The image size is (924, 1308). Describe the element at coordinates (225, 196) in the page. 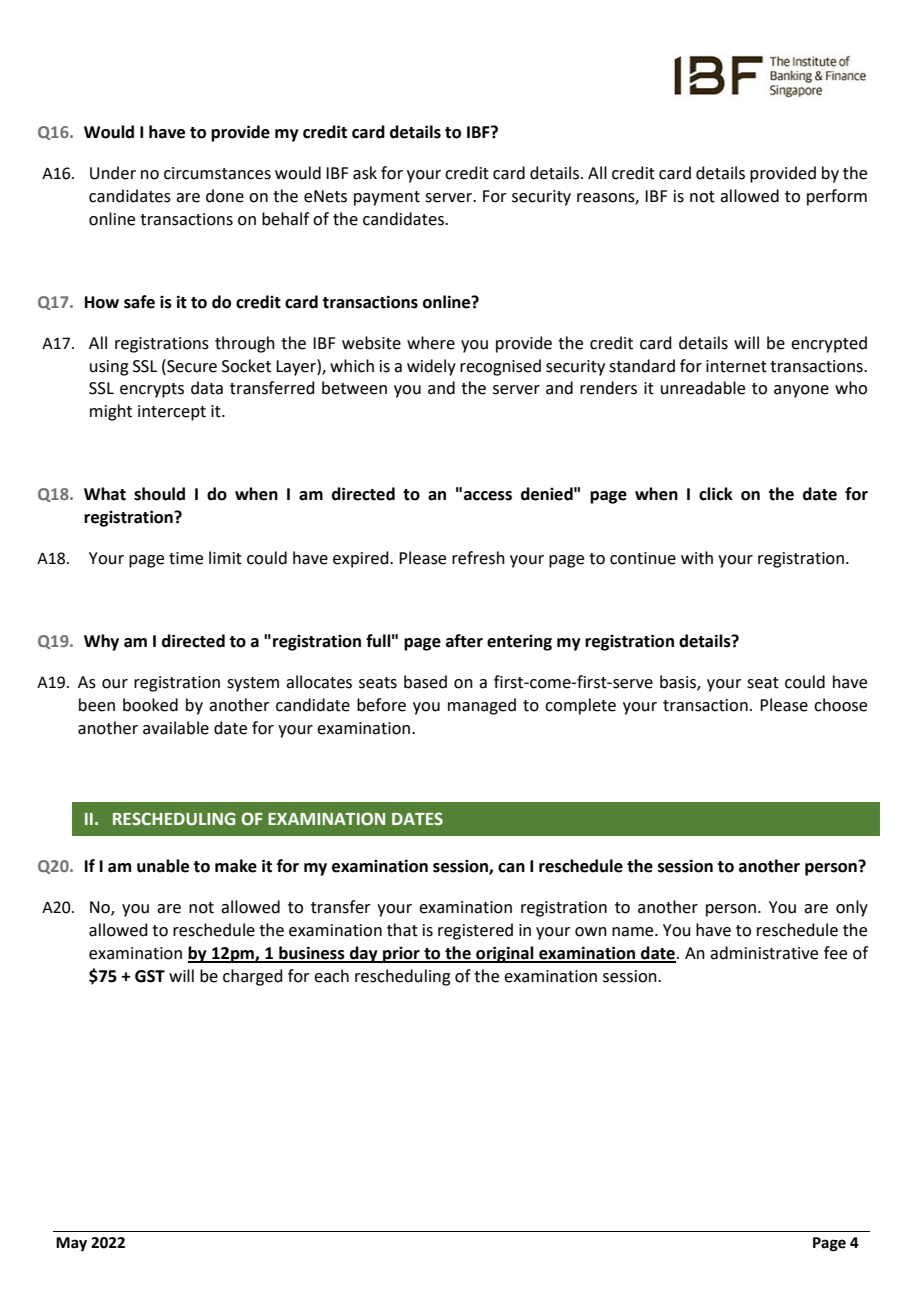

I see `done` at that location.
